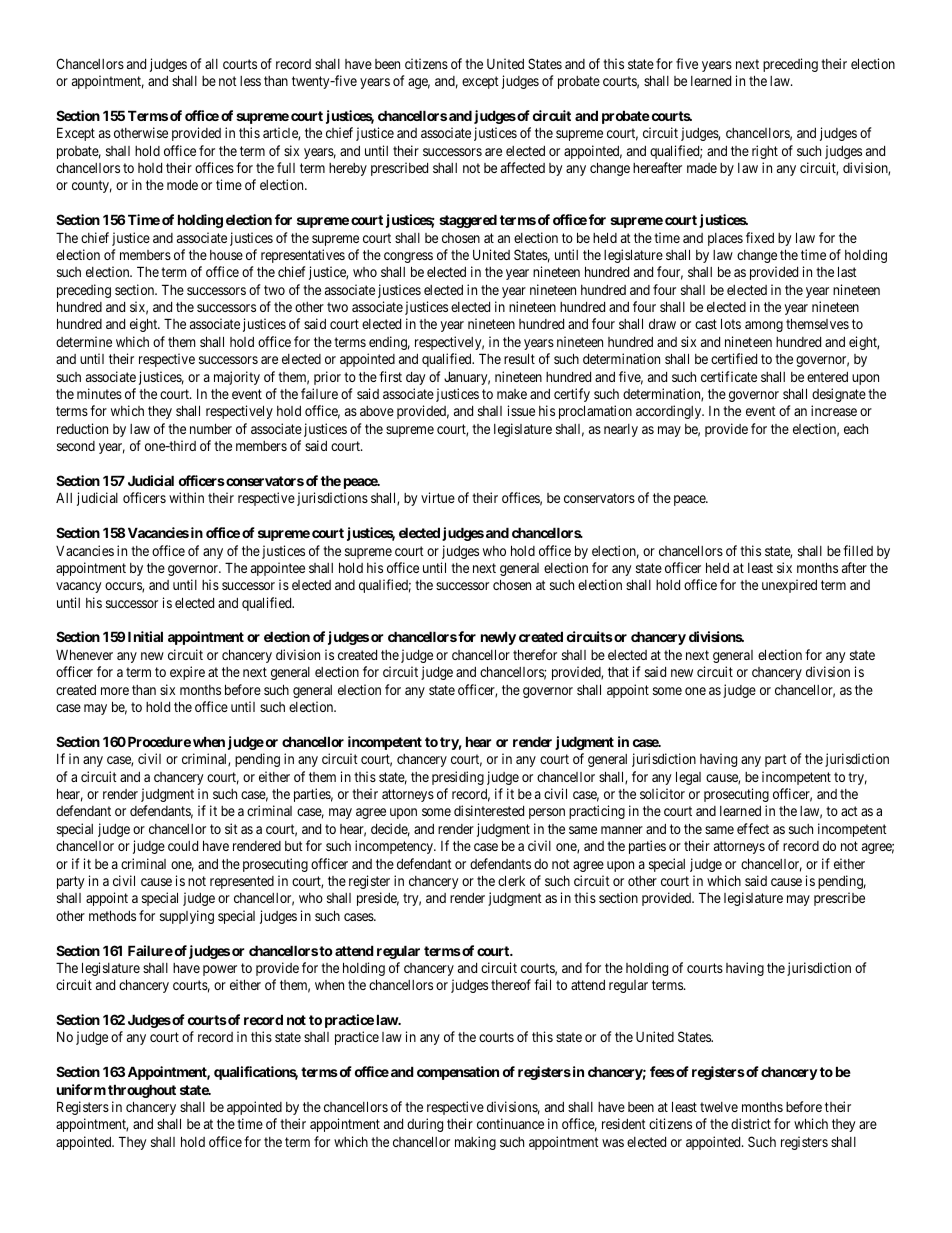 This screenshot has width=952, height=1233. What do you see at coordinates (142, 1091) in the screenshot?
I see `throughout` at bounding box center [142, 1091].
